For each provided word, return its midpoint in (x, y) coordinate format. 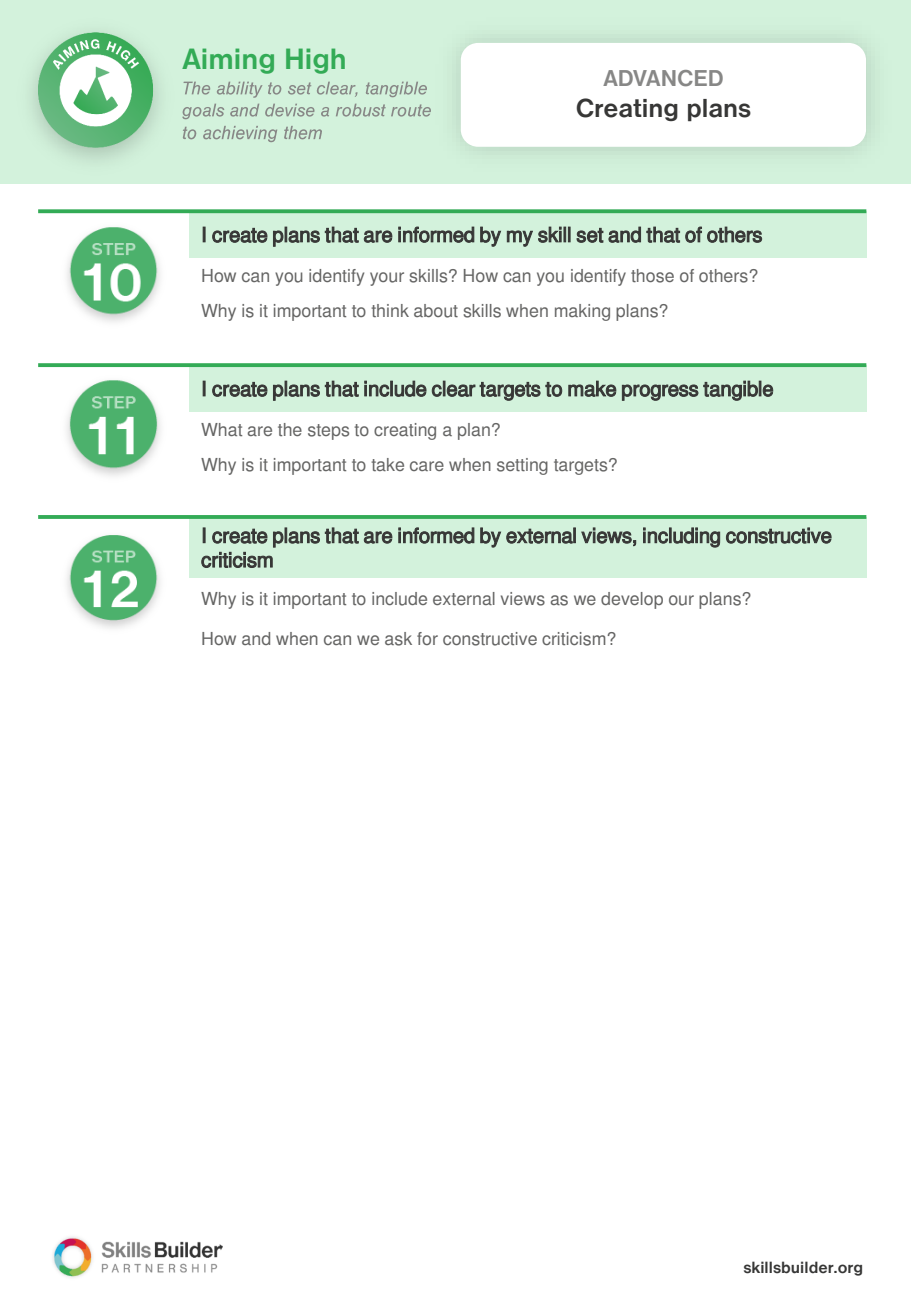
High (315, 61)
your (387, 279)
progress (660, 392)
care (427, 466)
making (582, 312)
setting (522, 466)
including (681, 537)
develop (632, 600)
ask (398, 639)
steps (328, 432)
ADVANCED (663, 78)
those (652, 276)
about (436, 311)
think (390, 310)
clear (454, 388)
